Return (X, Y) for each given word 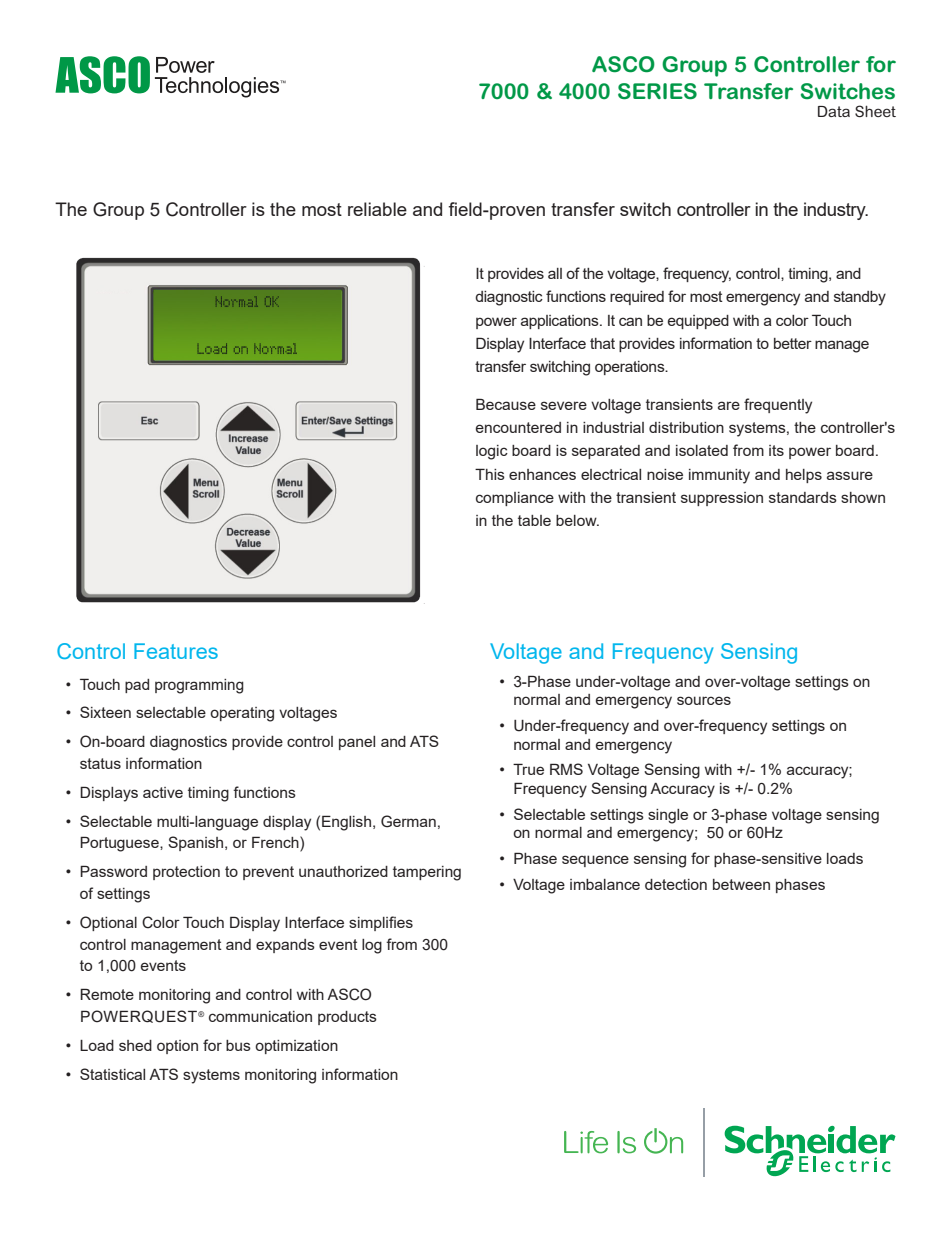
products (347, 1018)
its (776, 450)
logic (492, 452)
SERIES (657, 91)
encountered (518, 427)
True (528, 769)
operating (242, 714)
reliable (377, 209)
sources (704, 700)
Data (834, 111)
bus (238, 1045)
